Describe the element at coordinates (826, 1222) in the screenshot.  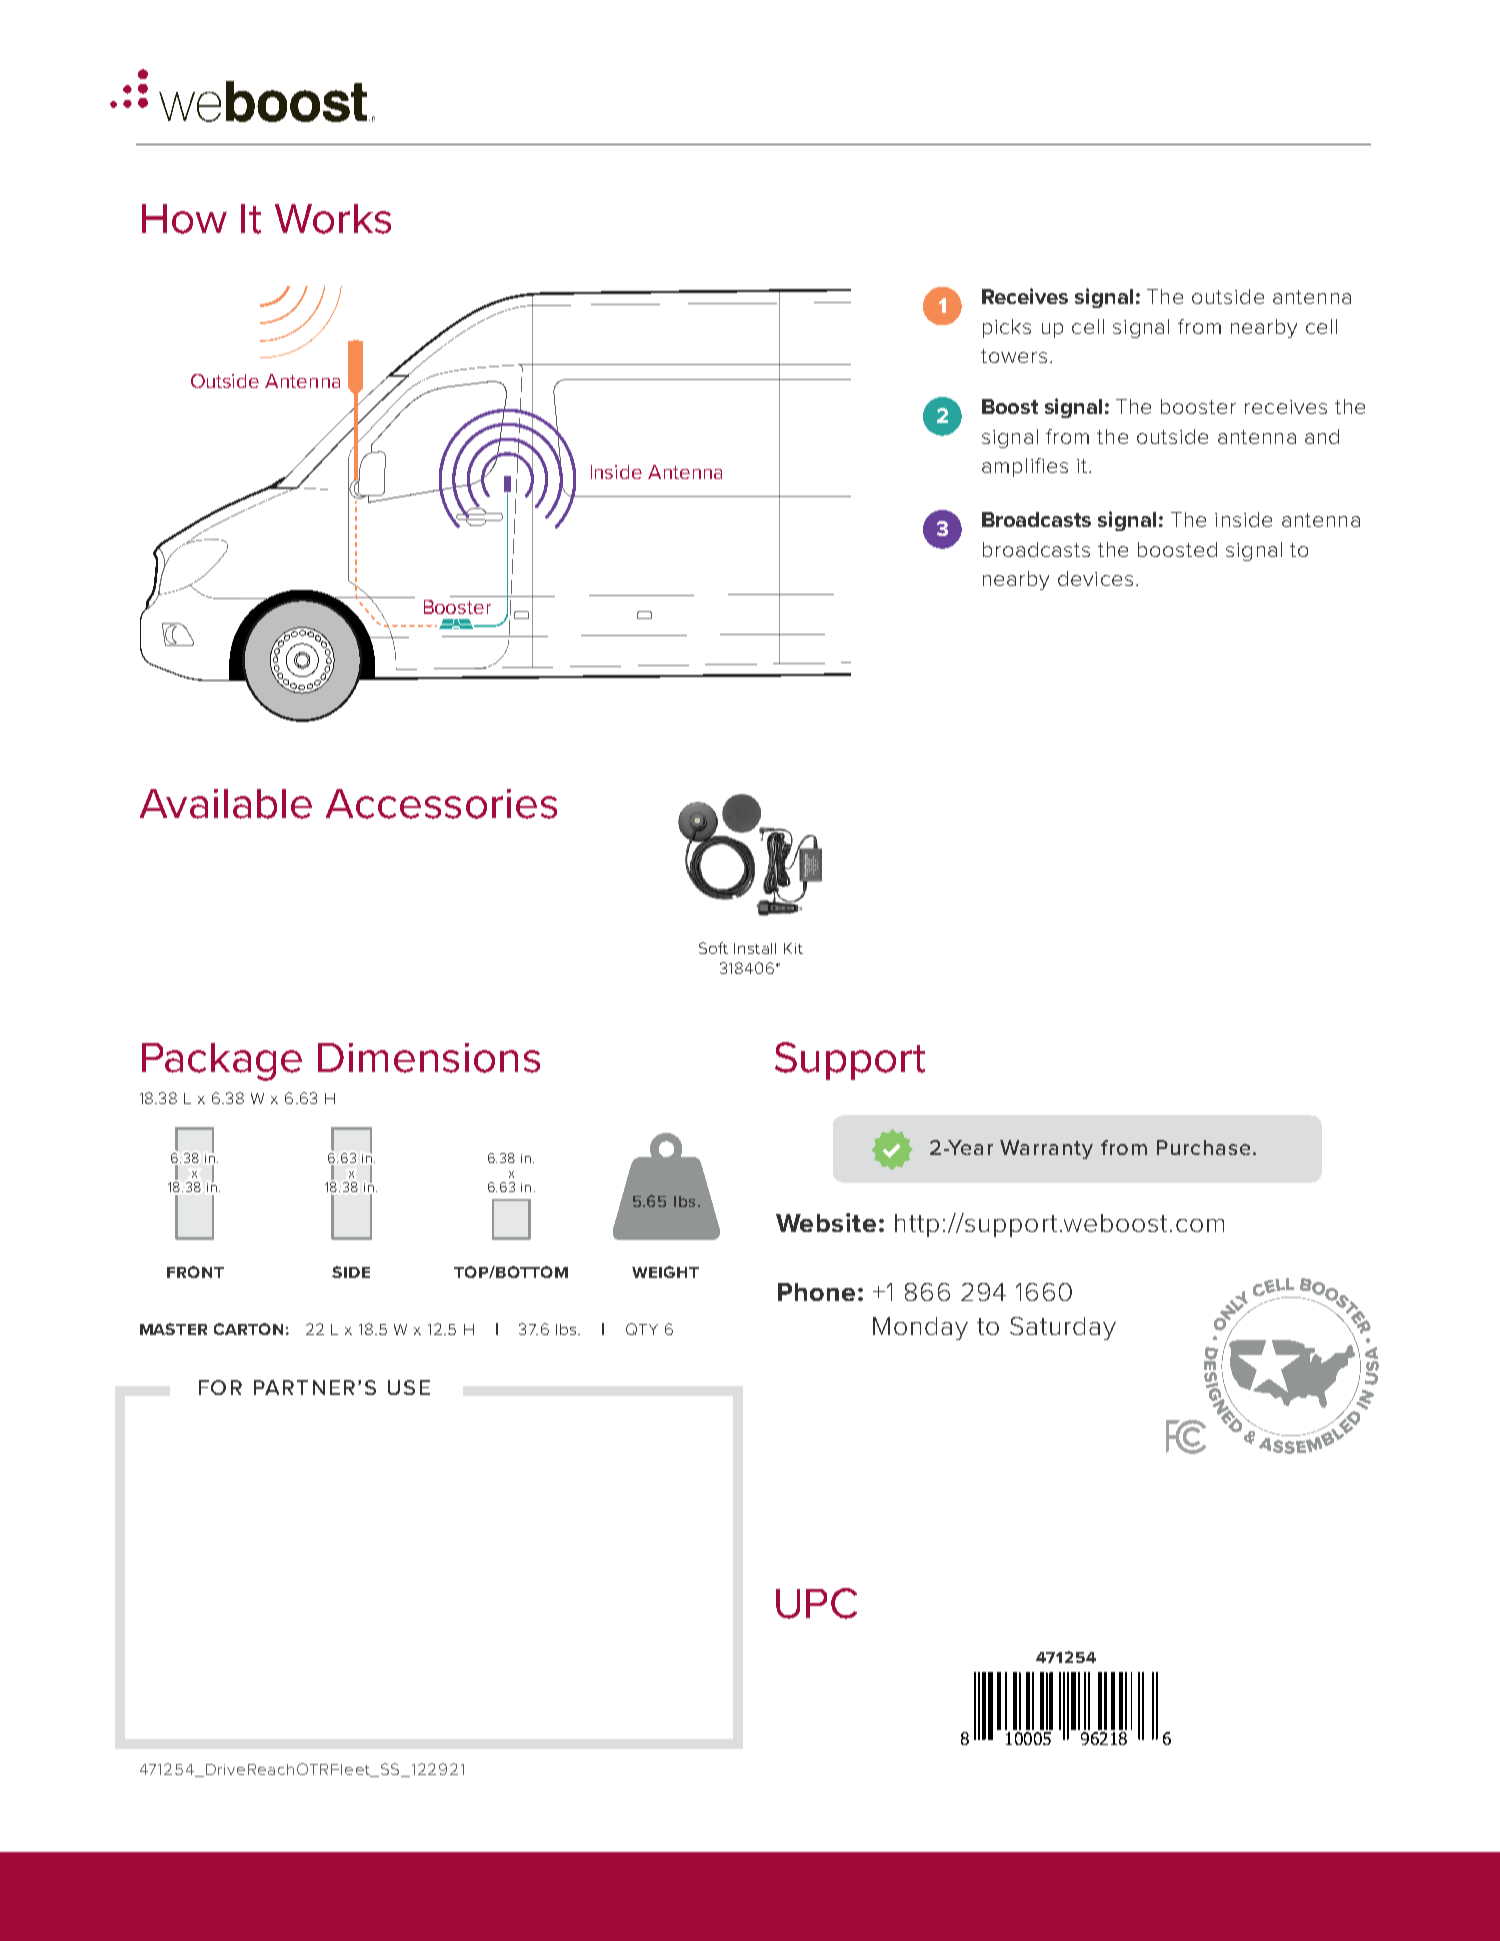
I see `Website` at that location.
